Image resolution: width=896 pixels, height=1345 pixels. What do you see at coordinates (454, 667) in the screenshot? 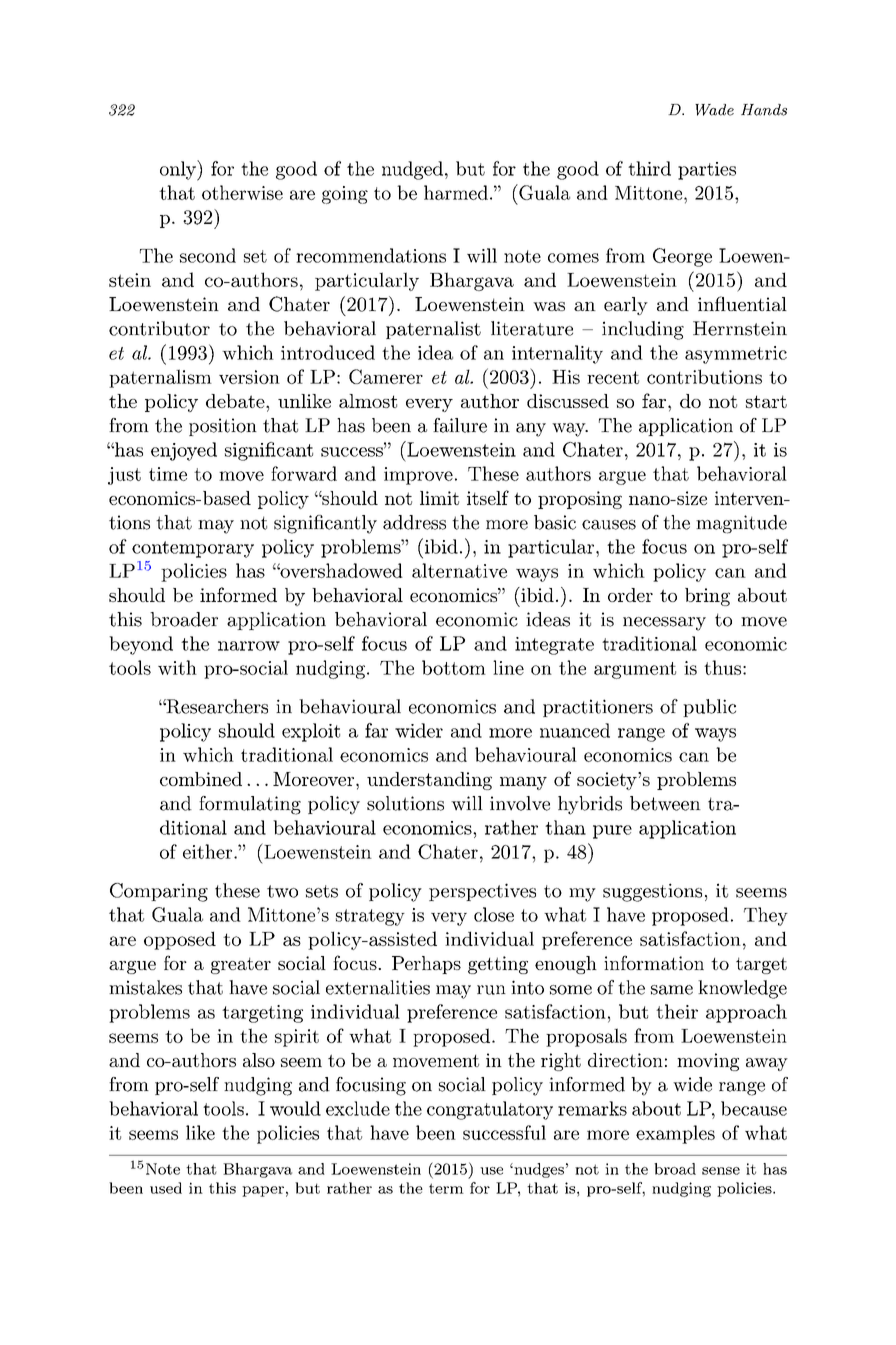
I see `bottom` at bounding box center [454, 667].
